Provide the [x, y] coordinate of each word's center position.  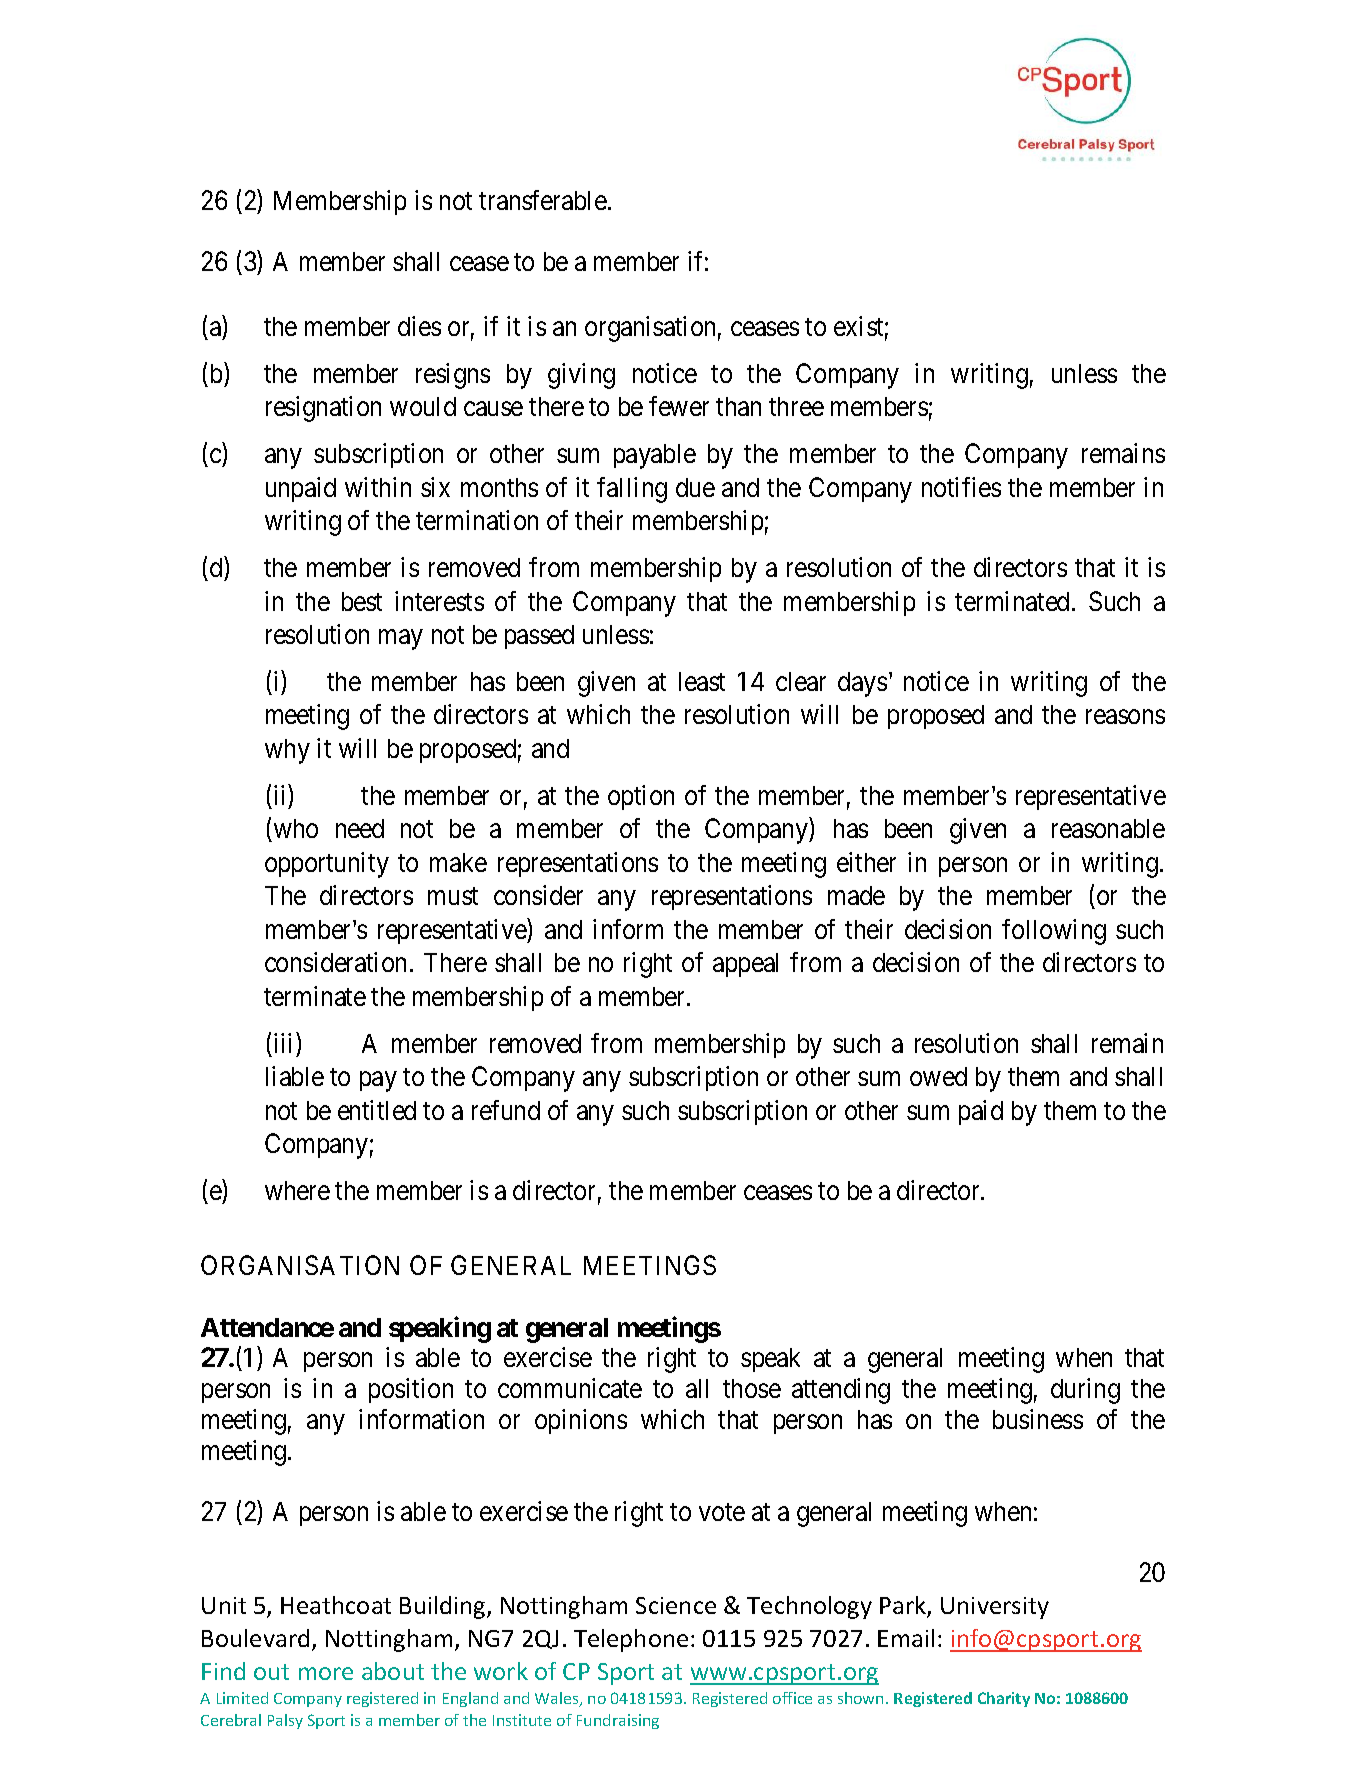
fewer [679, 406]
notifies [961, 487]
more [326, 1673]
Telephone [631, 1640]
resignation [323, 409]
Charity [1004, 1699]
